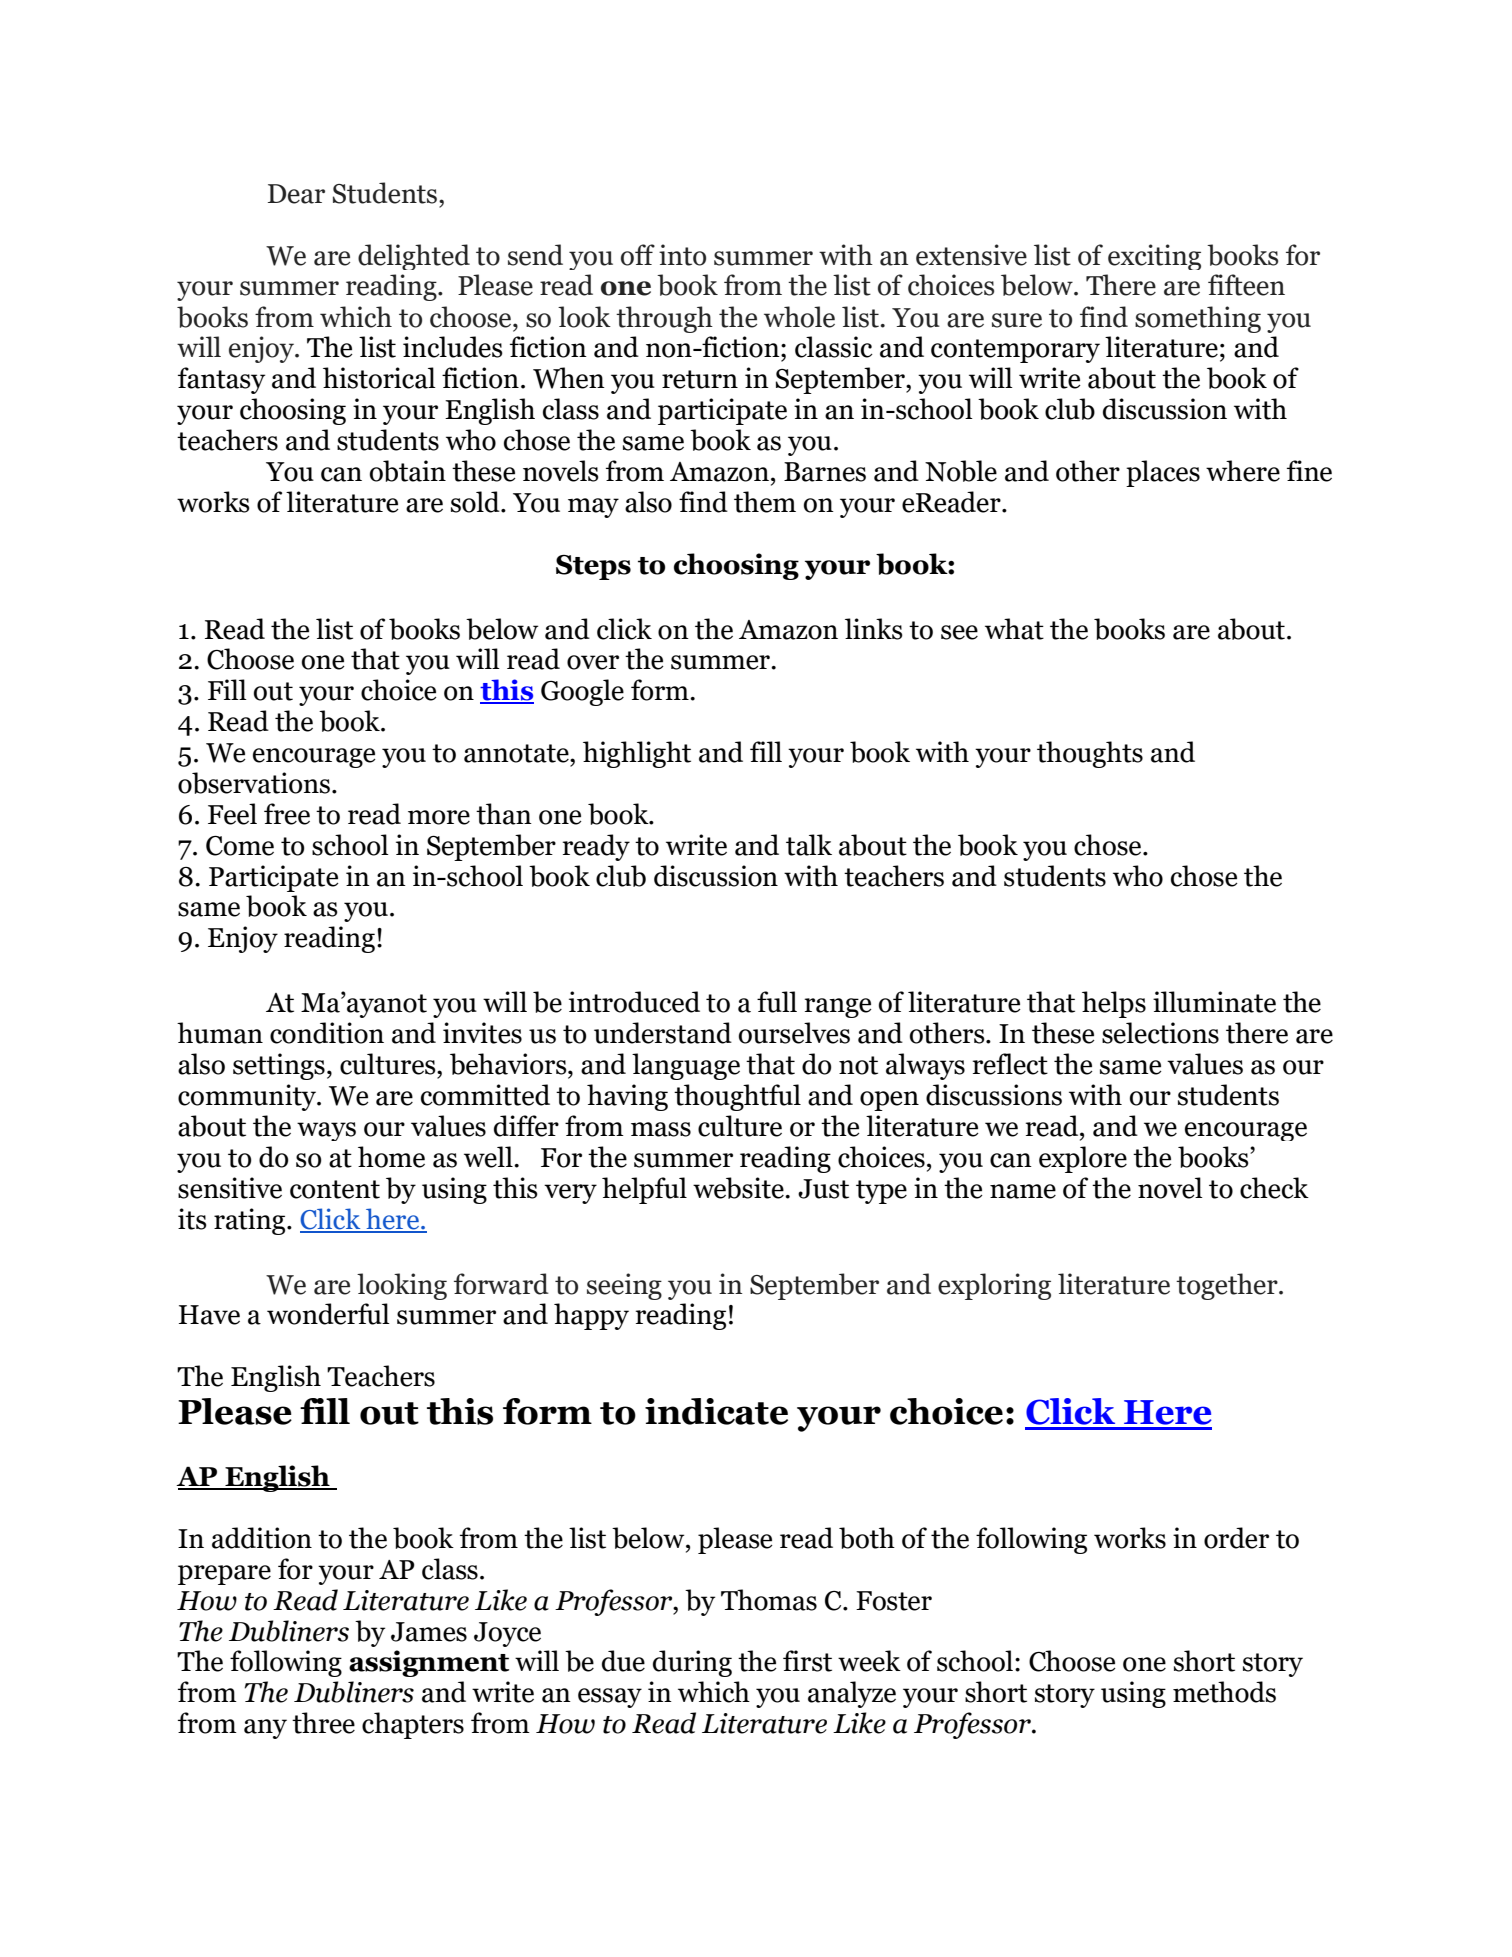 This screenshot has height=1957, width=1512. Describe the element at coordinates (739, 1188) in the screenshot. I see `website` at that location.
